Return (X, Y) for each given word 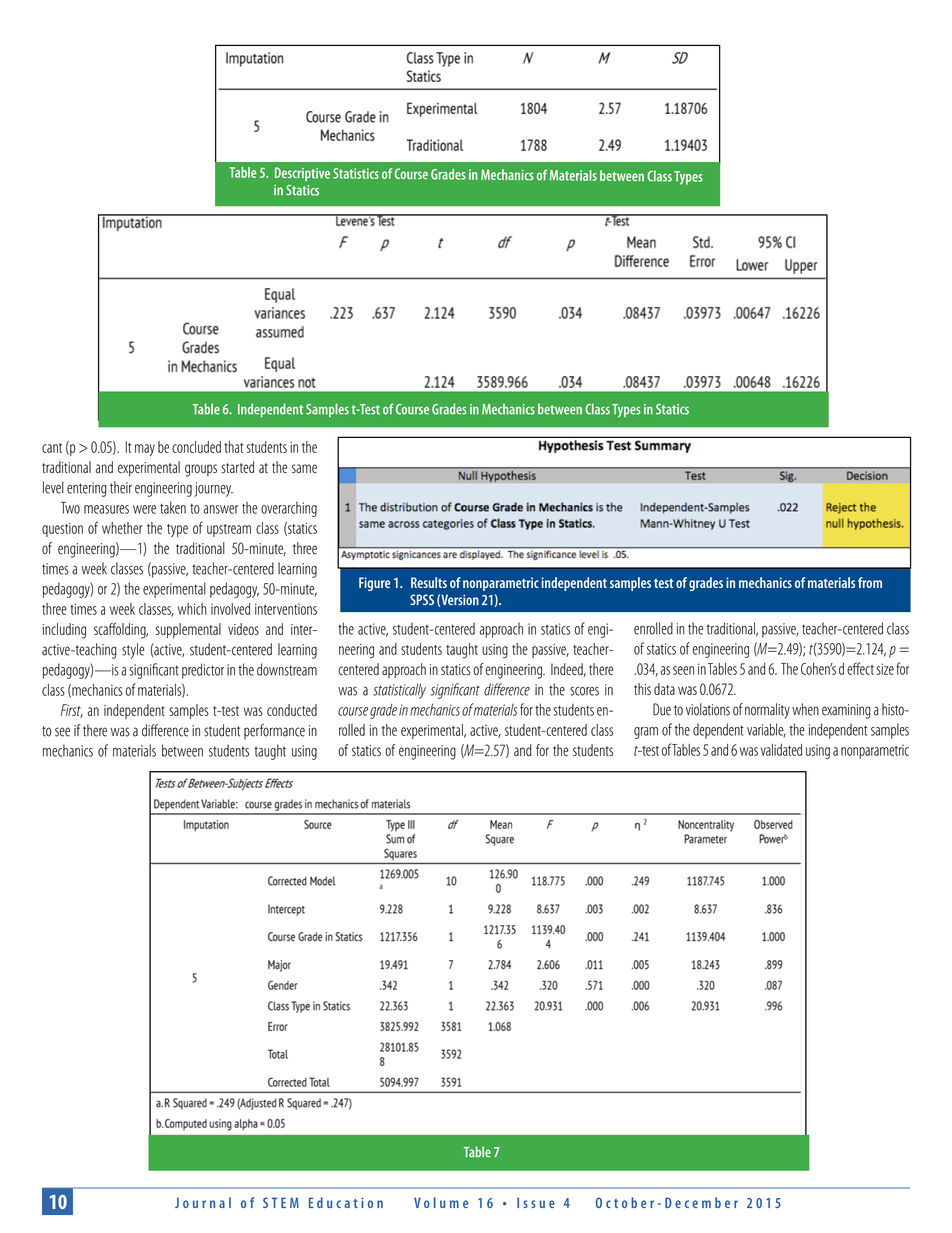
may (145, 450)
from (870, 582)
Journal (203, 1202)
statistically (399, 691)
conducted (292, 710)
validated (781, 750)
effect (860, 668)
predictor (203, 671)
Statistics (356, 173)
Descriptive (302, 174)
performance (274, 731)
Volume (441, 1202)
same (304, 469)
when (805, 709)
